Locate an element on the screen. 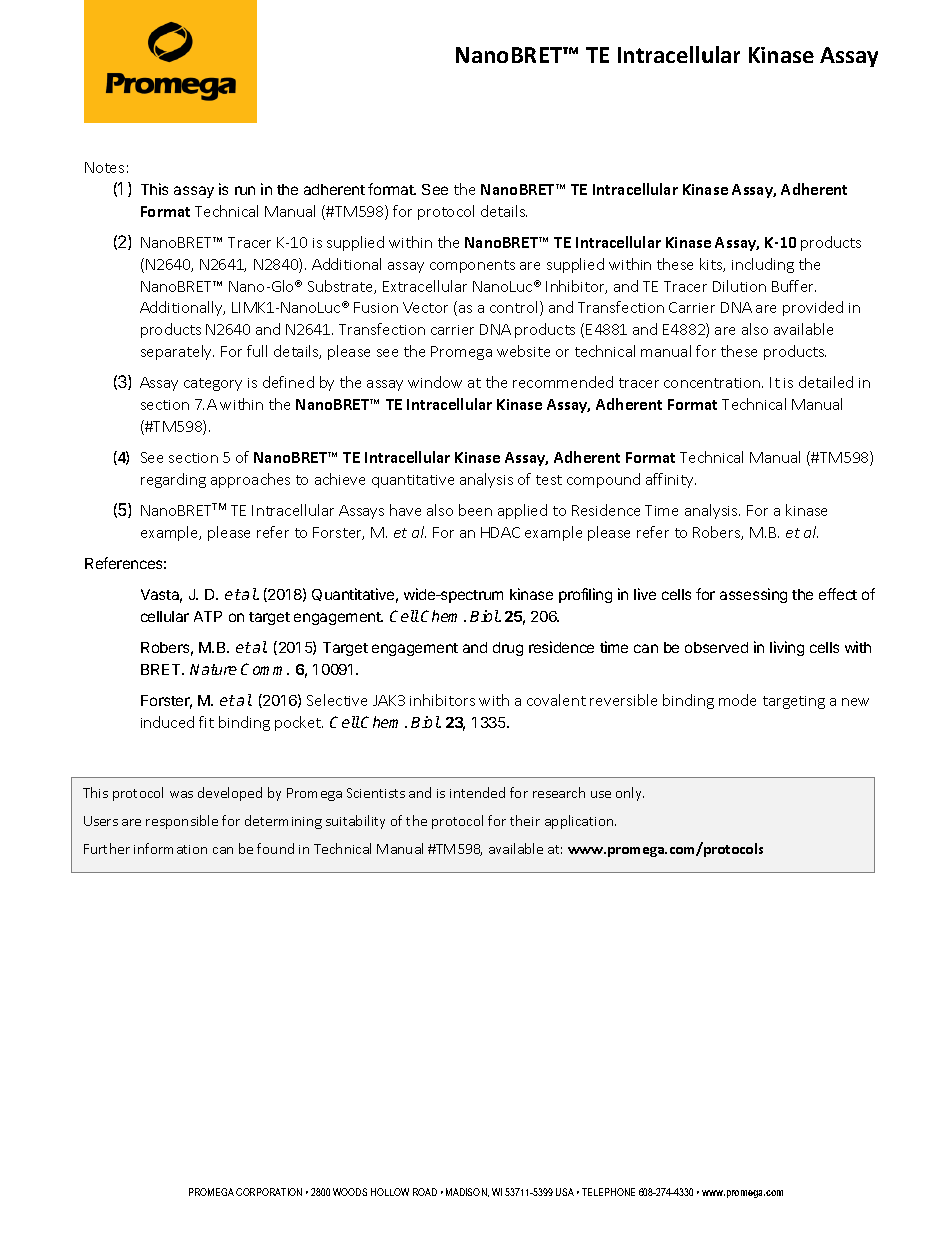  run is located at coordinates (245, 190).
